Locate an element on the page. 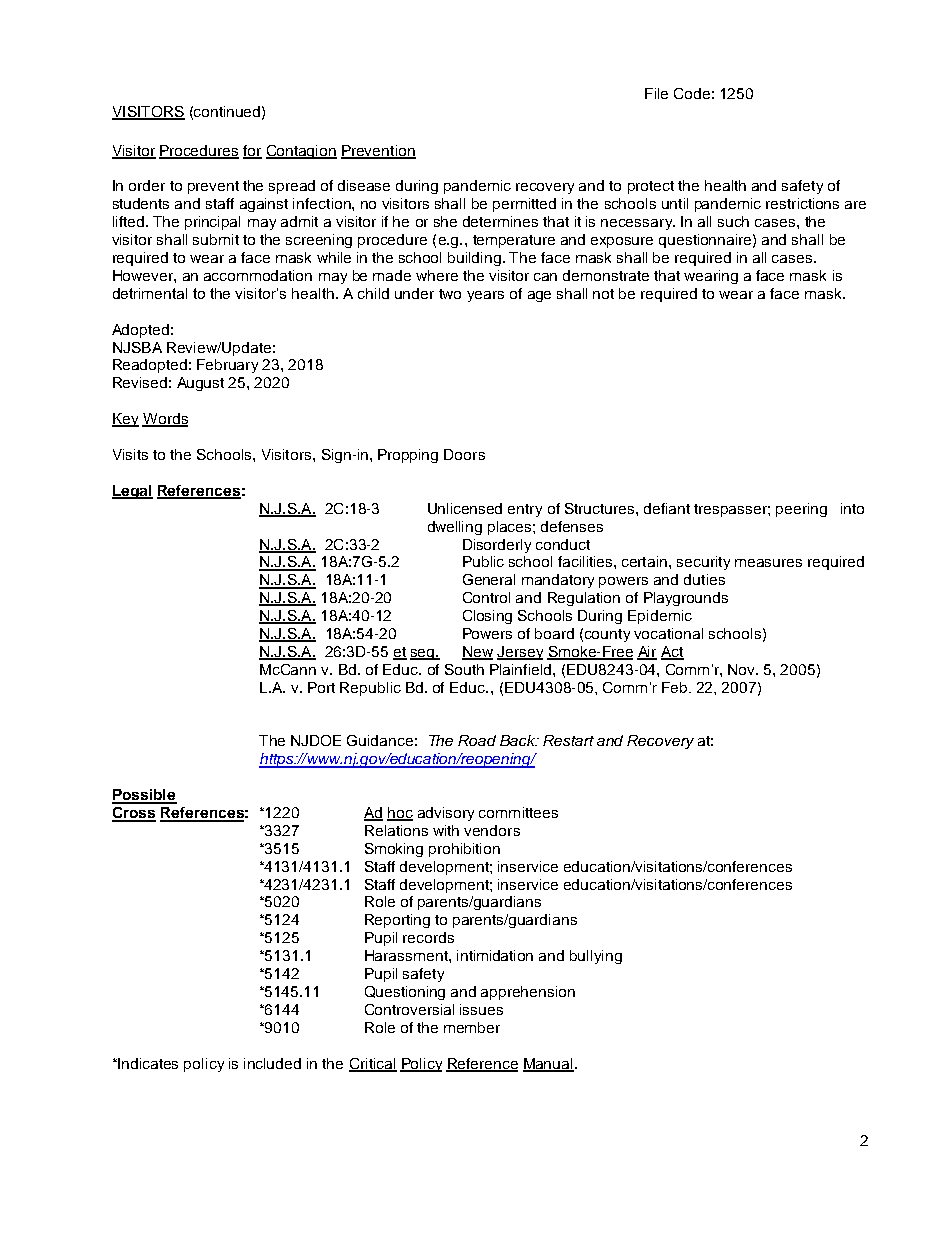 Image resolution: width=952 pixels, height=1233 pixels. included is located at coordinates (272, 1063).
